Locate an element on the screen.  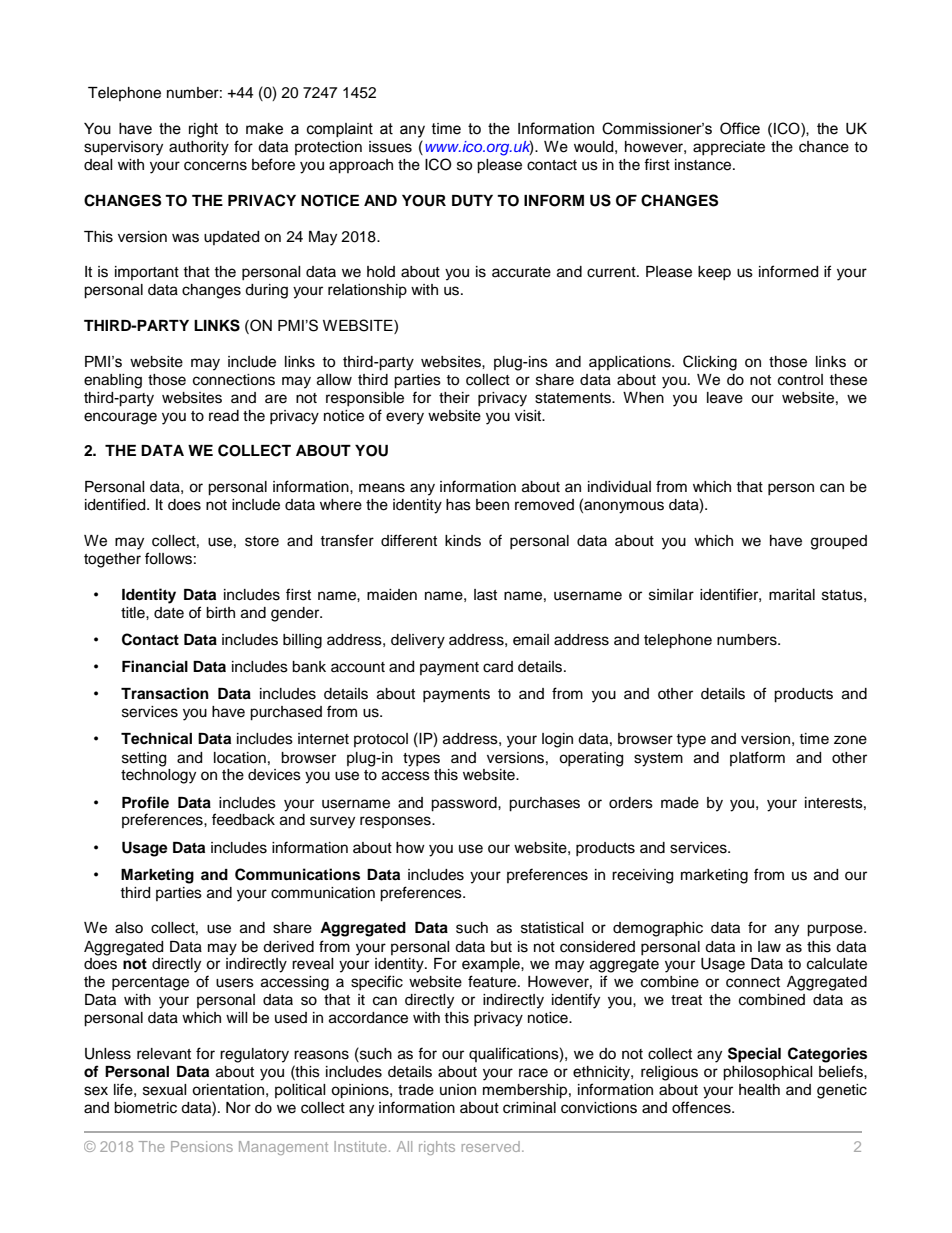
DUTY is located at coordinates (472, 201).
